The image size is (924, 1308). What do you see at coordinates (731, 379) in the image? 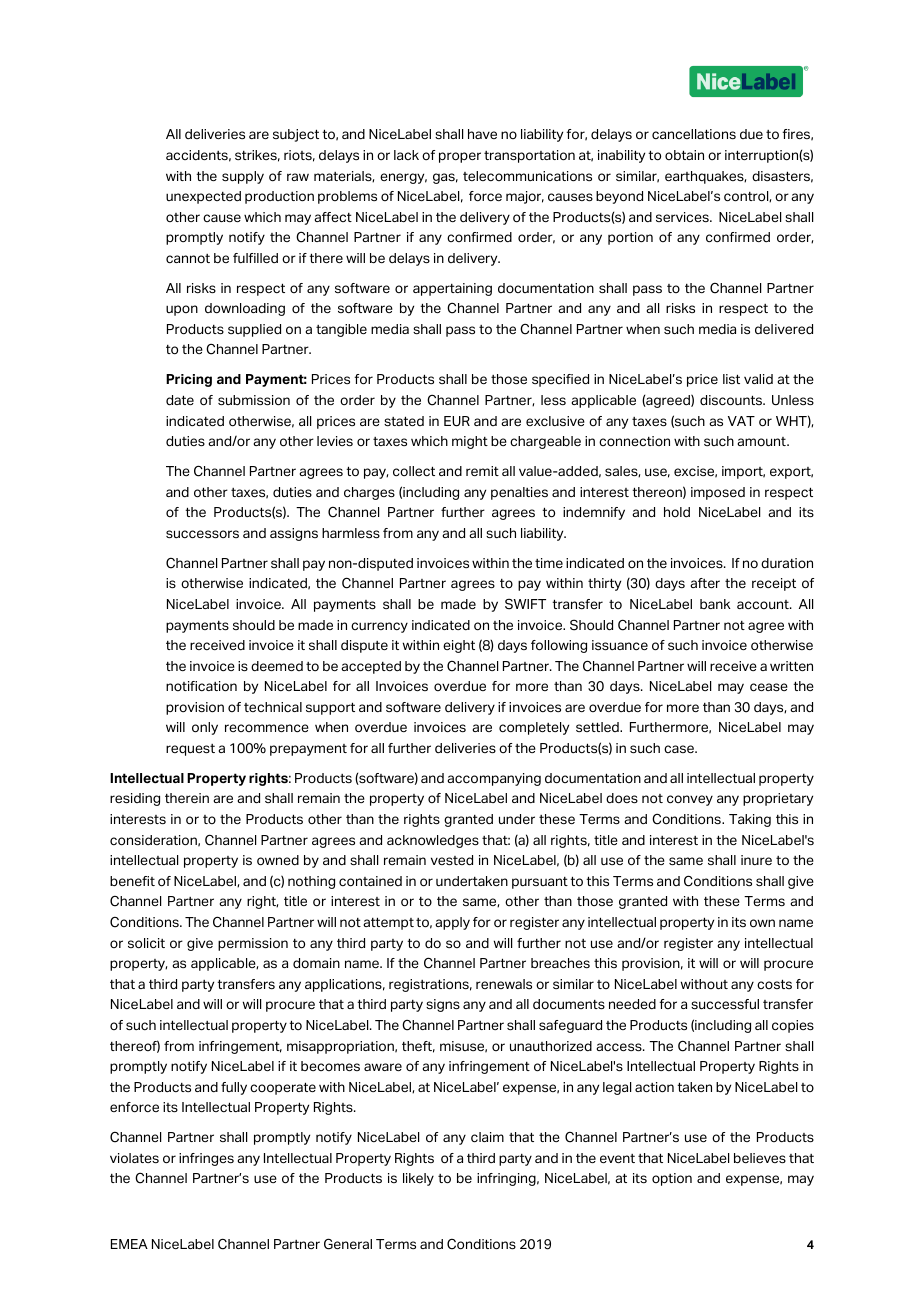
I see `list` at bounding box center [731, 379].
